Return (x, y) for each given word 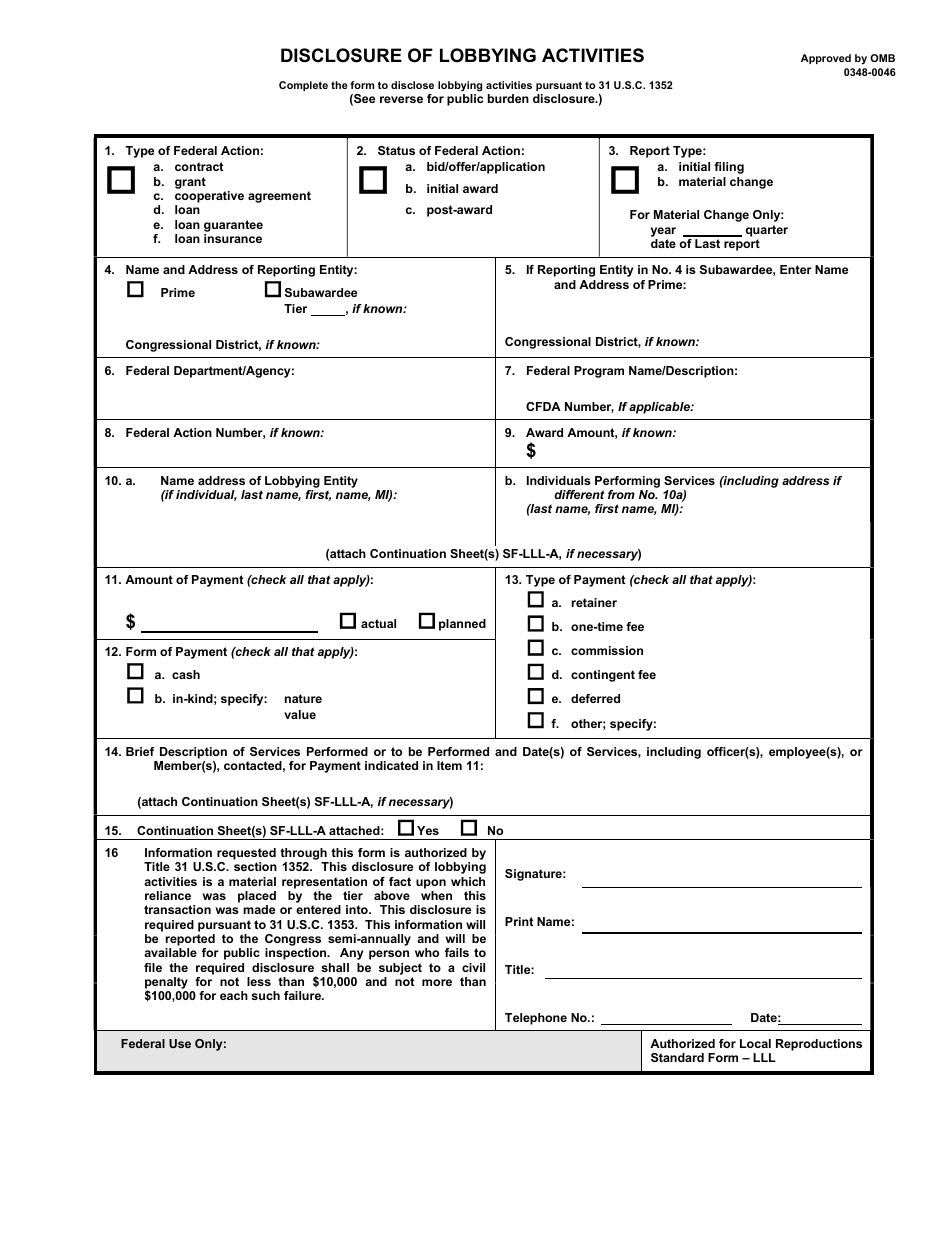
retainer (594, 602)
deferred (595, 698)
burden (508, 98)
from (621, 494)
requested (246, 854)
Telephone (536, 1019)
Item (449, 765)
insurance (233, 238)
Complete (303, 86)
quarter (767, 231)
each (234, 995)
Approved (826, 59)
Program (599, 372)
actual (378, 623)
